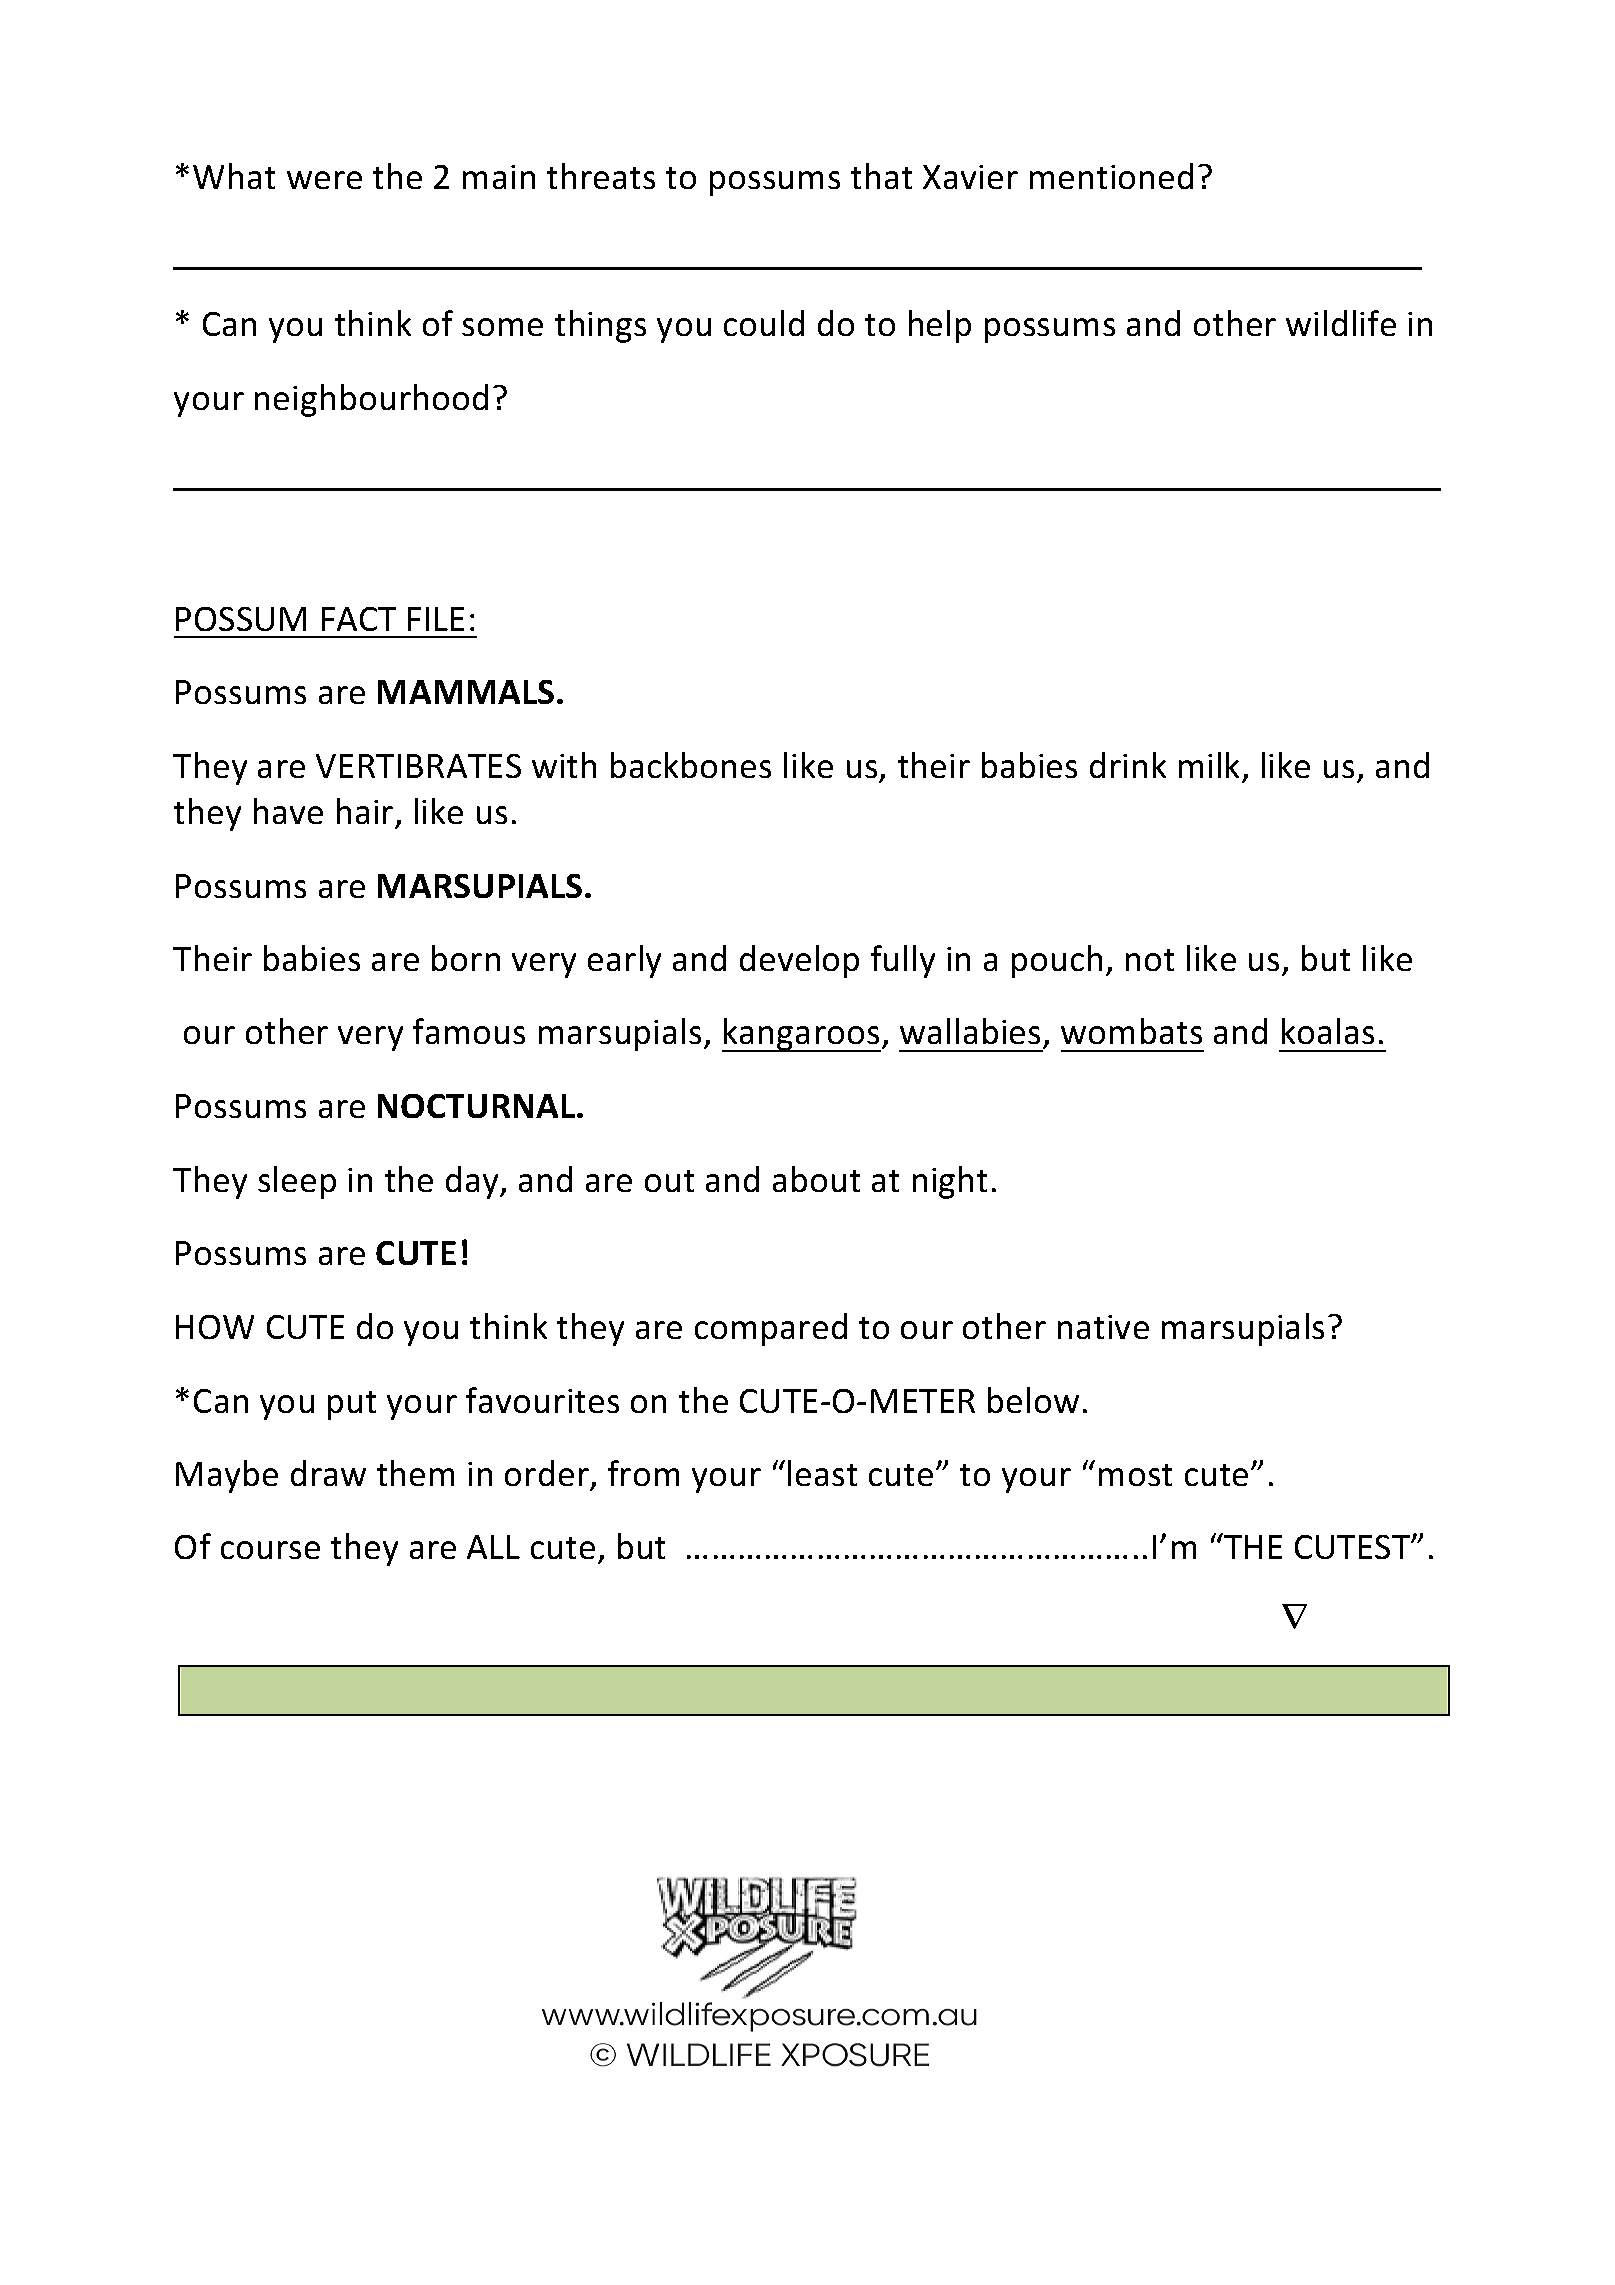 The image size is (1615, 2285). Describe the element at coordinates (1209, 765) in the document. I see `milk` at that location.
